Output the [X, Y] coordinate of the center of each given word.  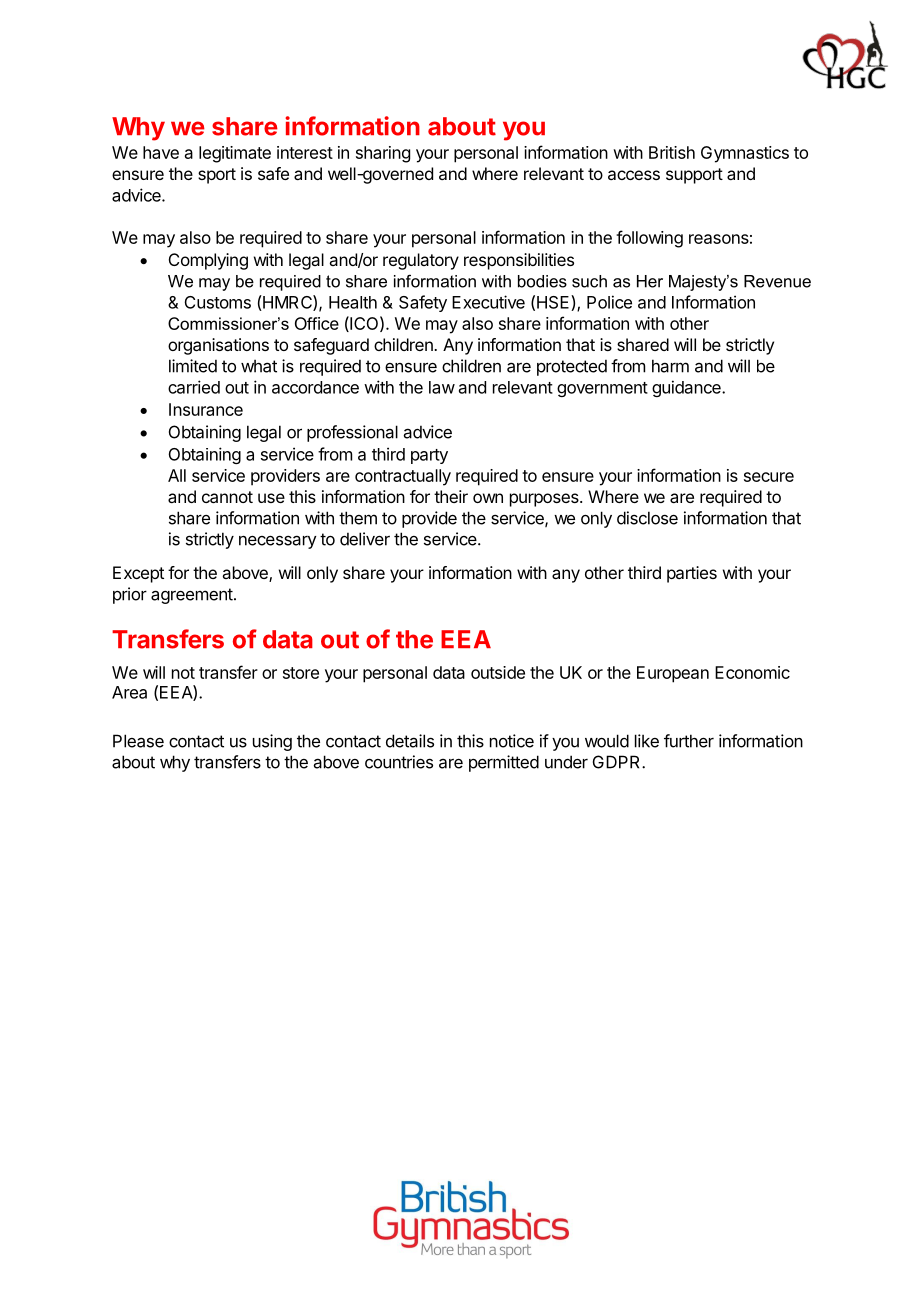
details [410, 741]
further [689, 741]
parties [692, 574]
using [272, 742]
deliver [365, 539]
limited [193, 366]
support [694, 176]
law [442, 387]
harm [670, 366]
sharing [383, 154]
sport [217, 176]
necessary [278, 542]
